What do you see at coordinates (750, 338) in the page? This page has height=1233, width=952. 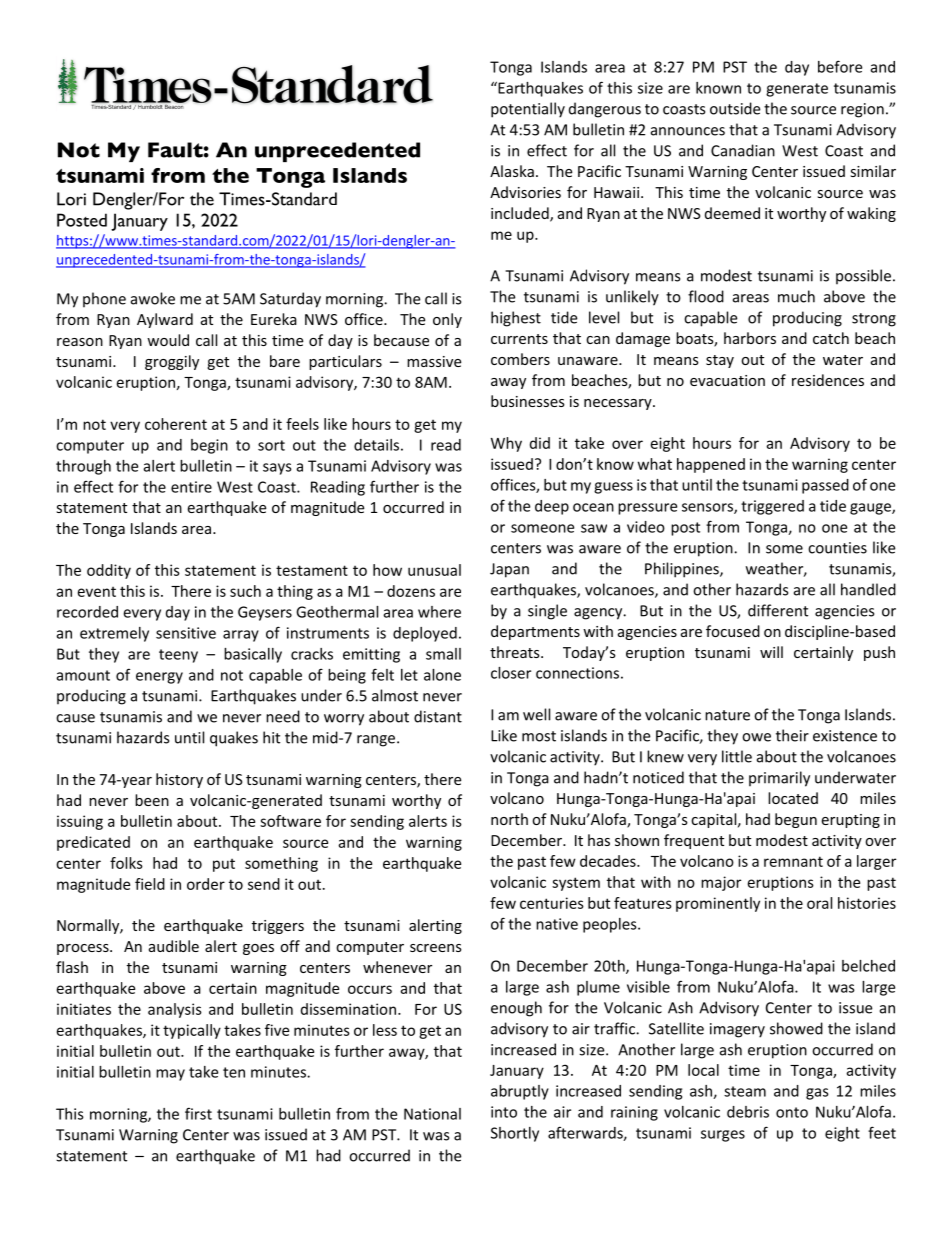 I see `harbors` at bounding box center [750, 338].
